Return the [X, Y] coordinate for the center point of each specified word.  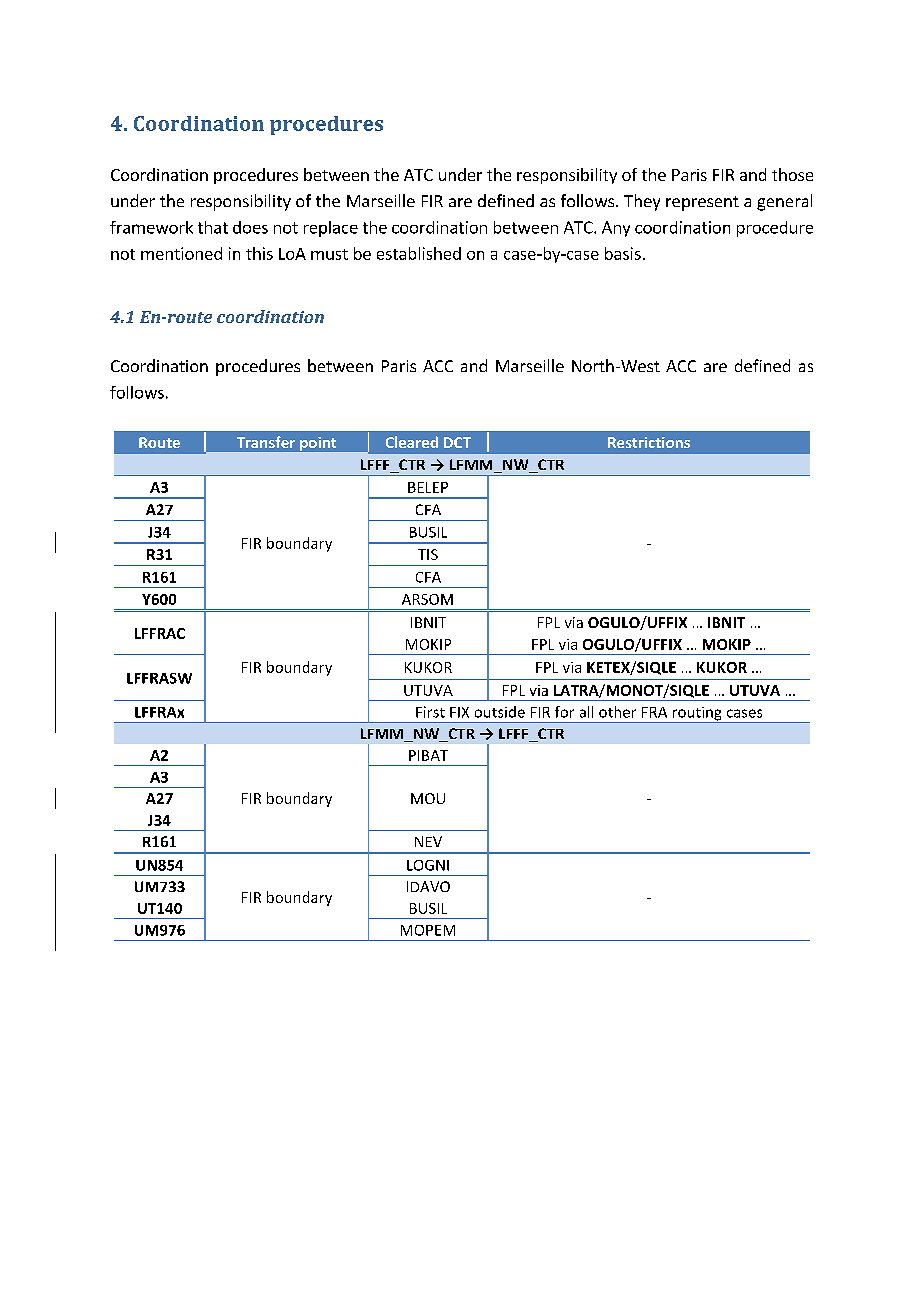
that [213, 227]
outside [500, 712]
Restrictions [649, 442]
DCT [457, 442]
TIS [428, 554]
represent [702, 203]
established [419, 253]
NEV [428, 841]
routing [697, 715]
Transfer [266, 442]
